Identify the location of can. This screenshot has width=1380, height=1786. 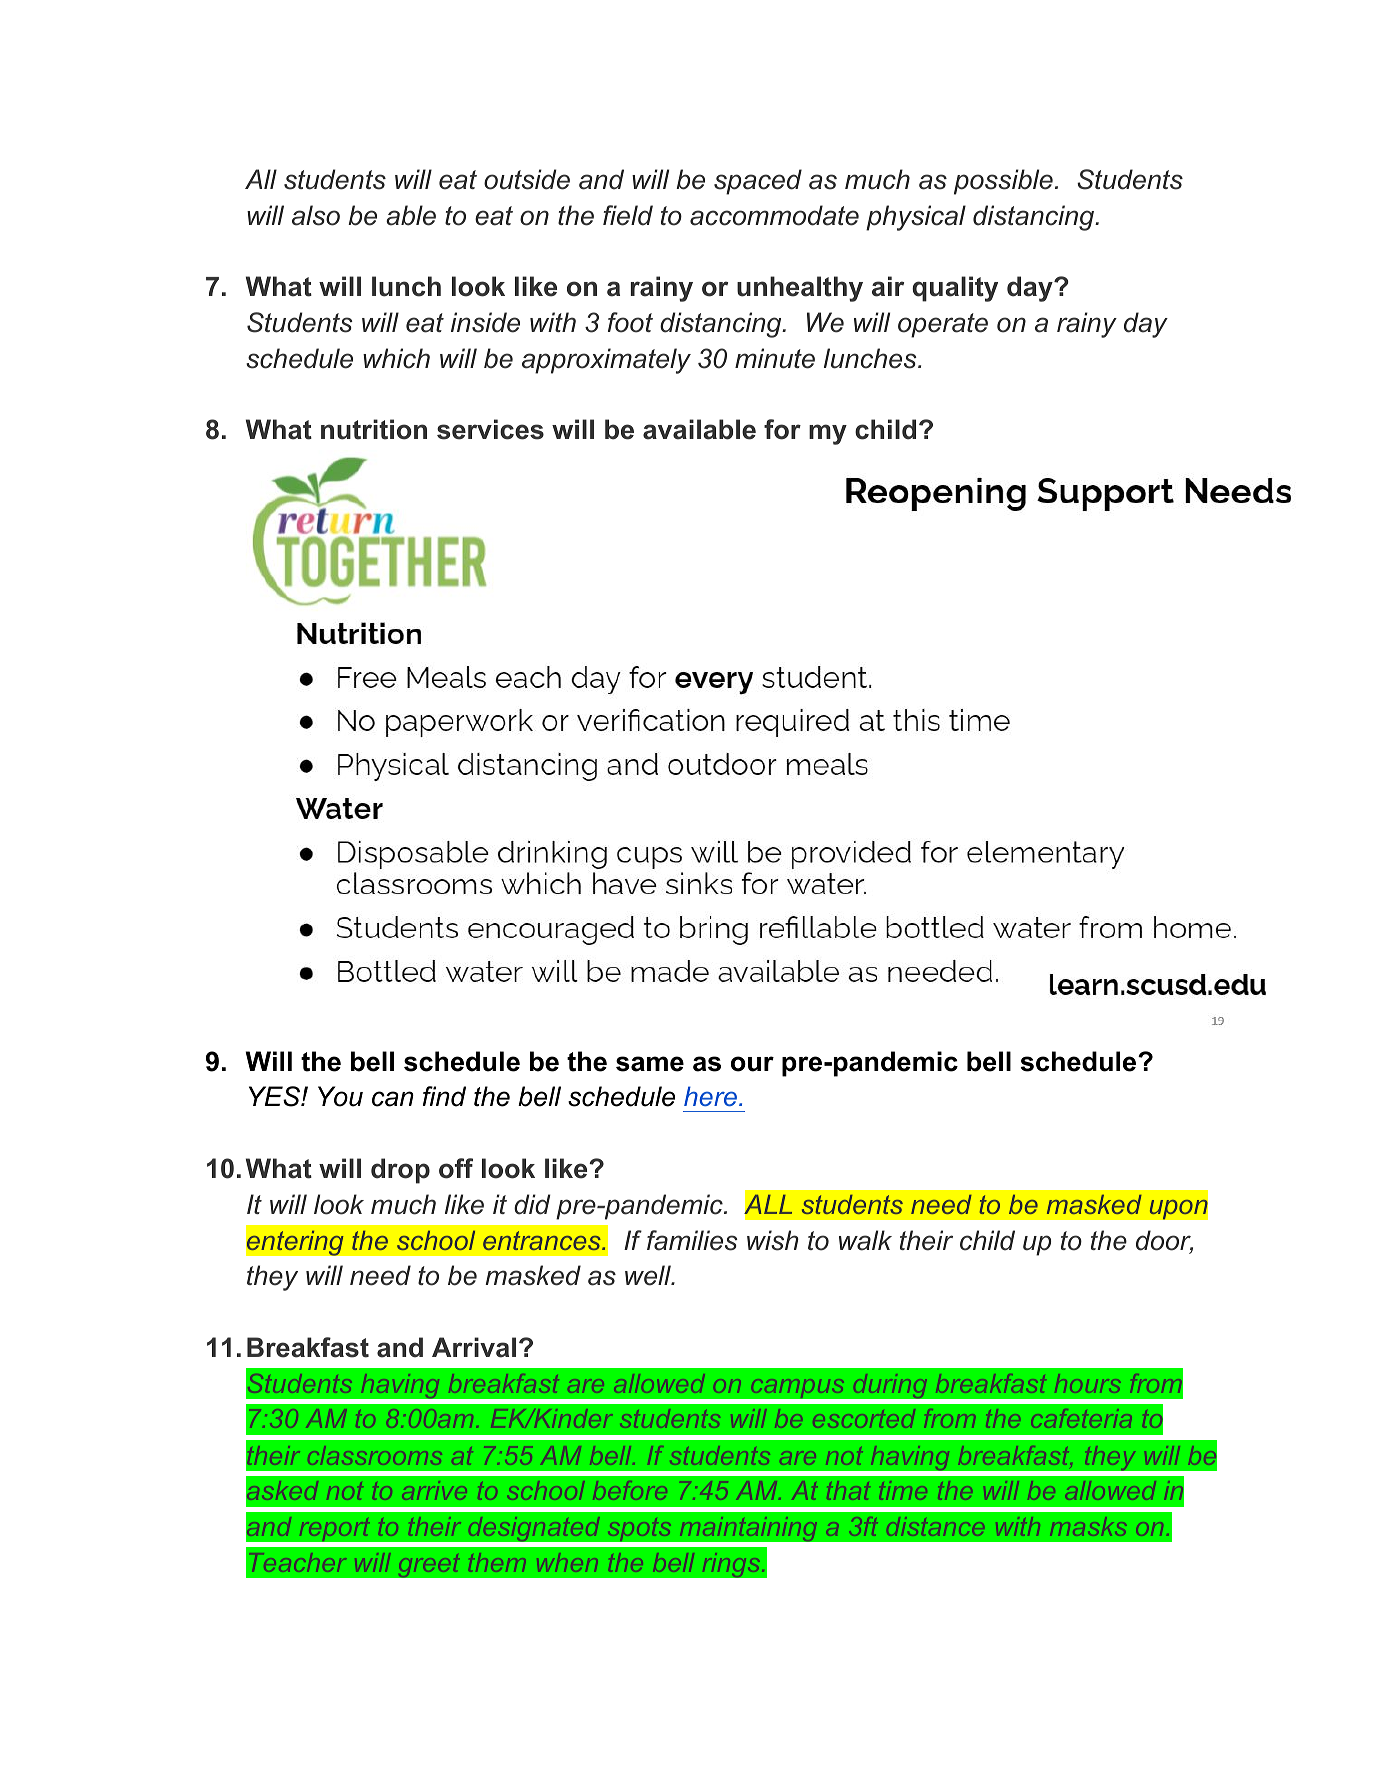
(393, 1099).
